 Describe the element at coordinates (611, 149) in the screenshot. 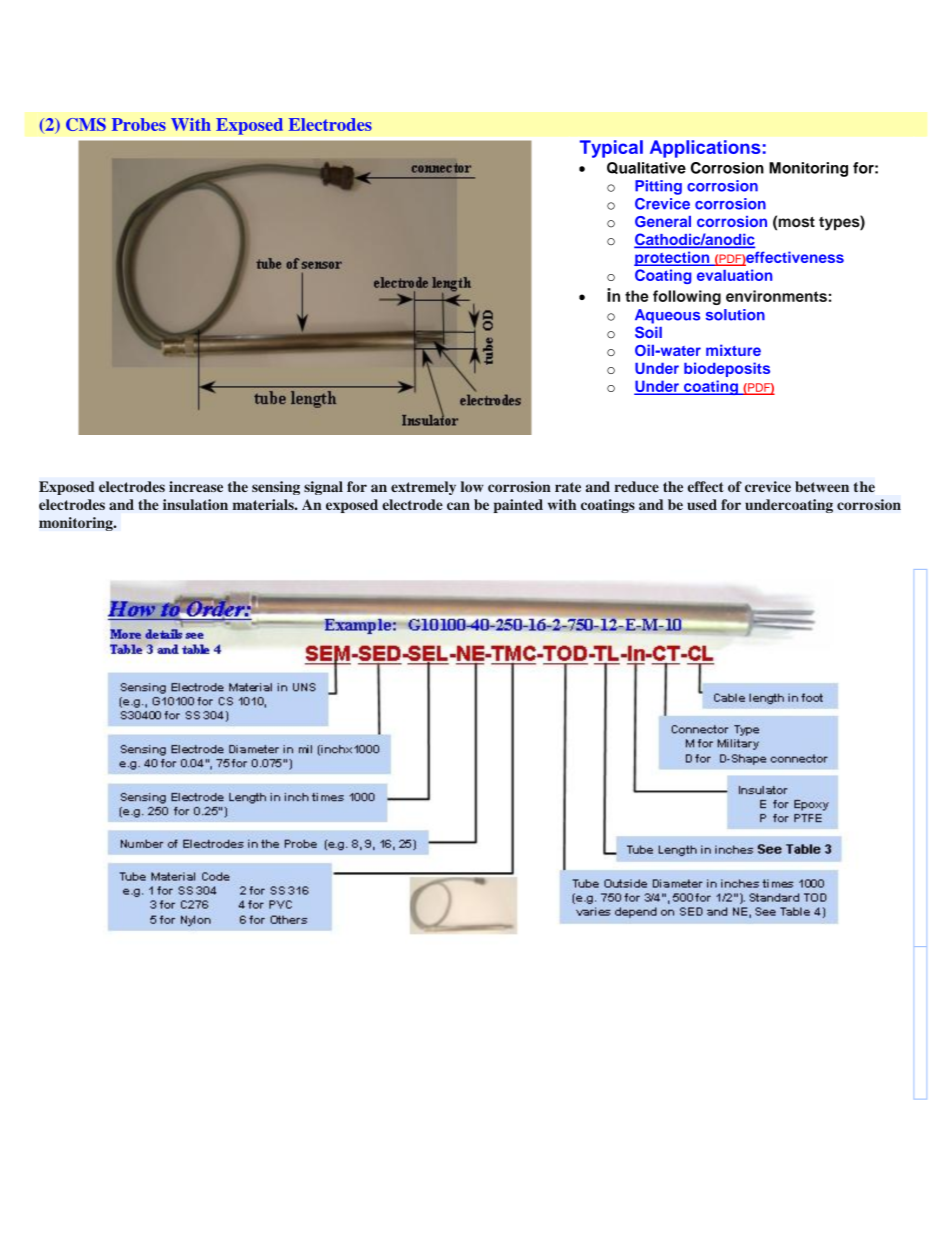

I see `Typical` at that location.
